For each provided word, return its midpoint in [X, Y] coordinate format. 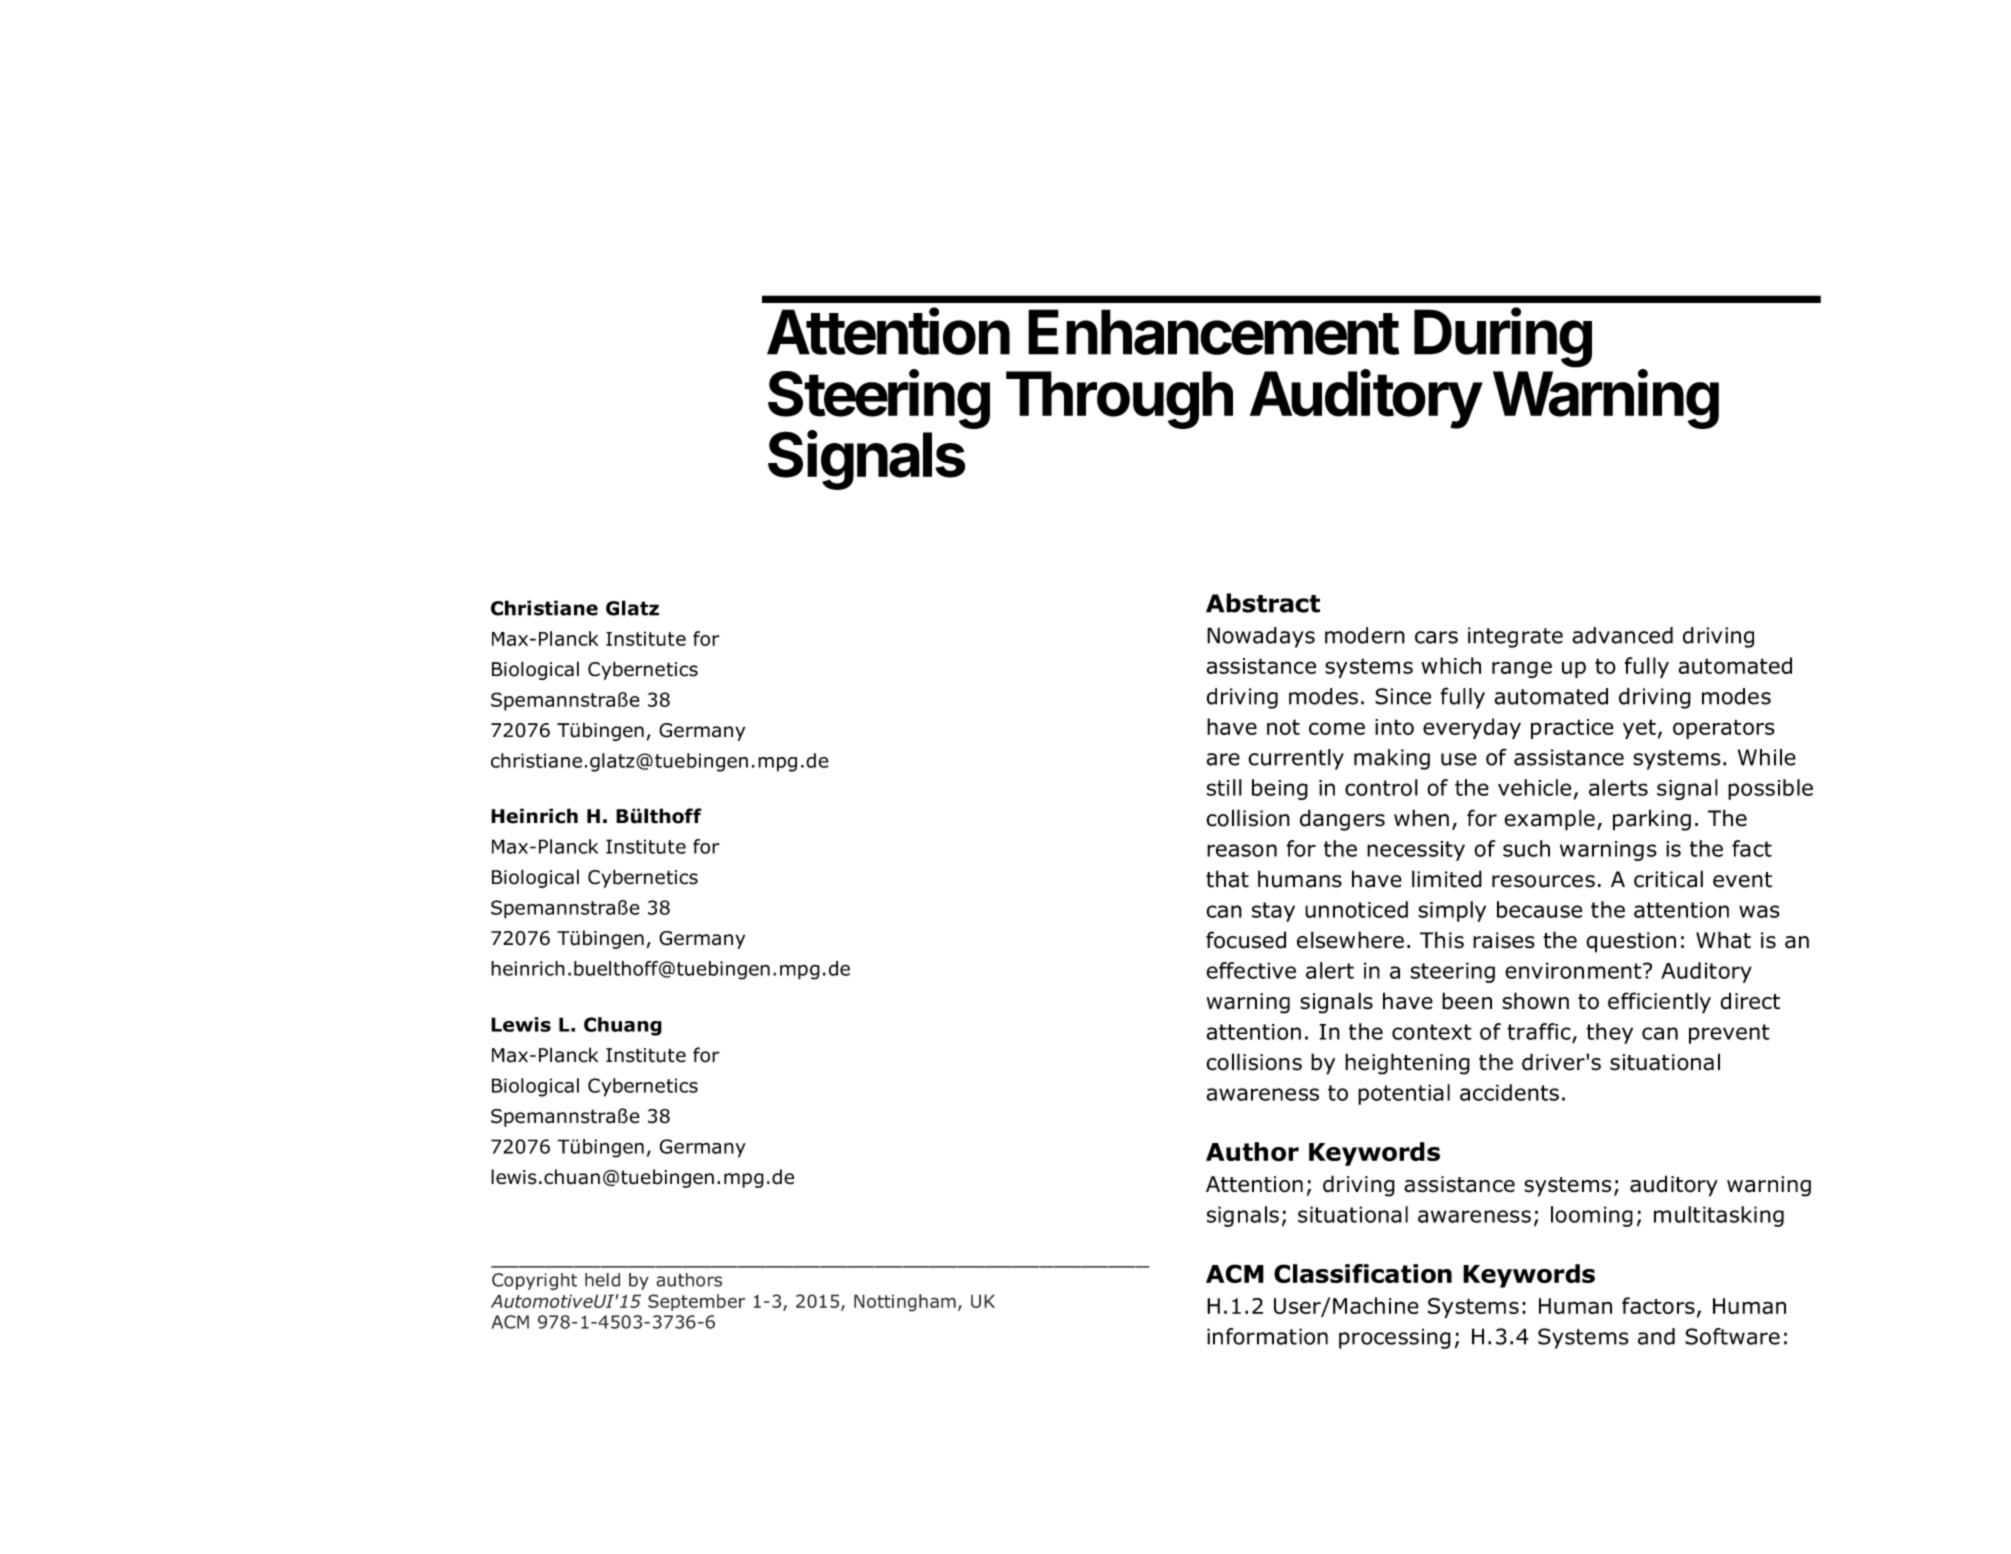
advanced [1622, 635]
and [1656, 1336]
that [1227, 879]
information [1267, 1336]
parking [1652, 820]
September [696, 1302]
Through [1119, 400]
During [1503, 338]
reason [1242, 850]
